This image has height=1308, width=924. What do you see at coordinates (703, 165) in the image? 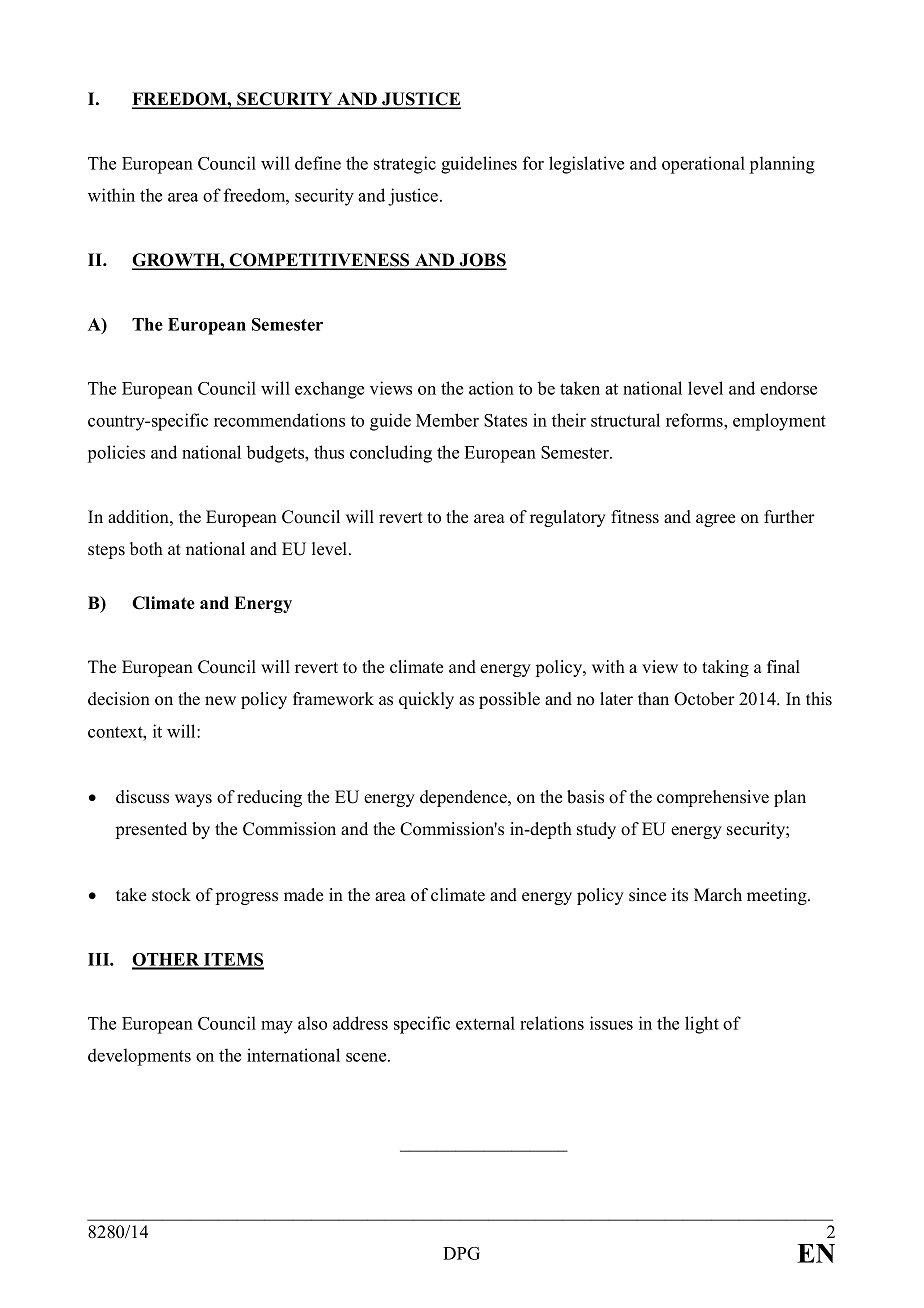
I see `operational` at bounding box center [703, 165].
